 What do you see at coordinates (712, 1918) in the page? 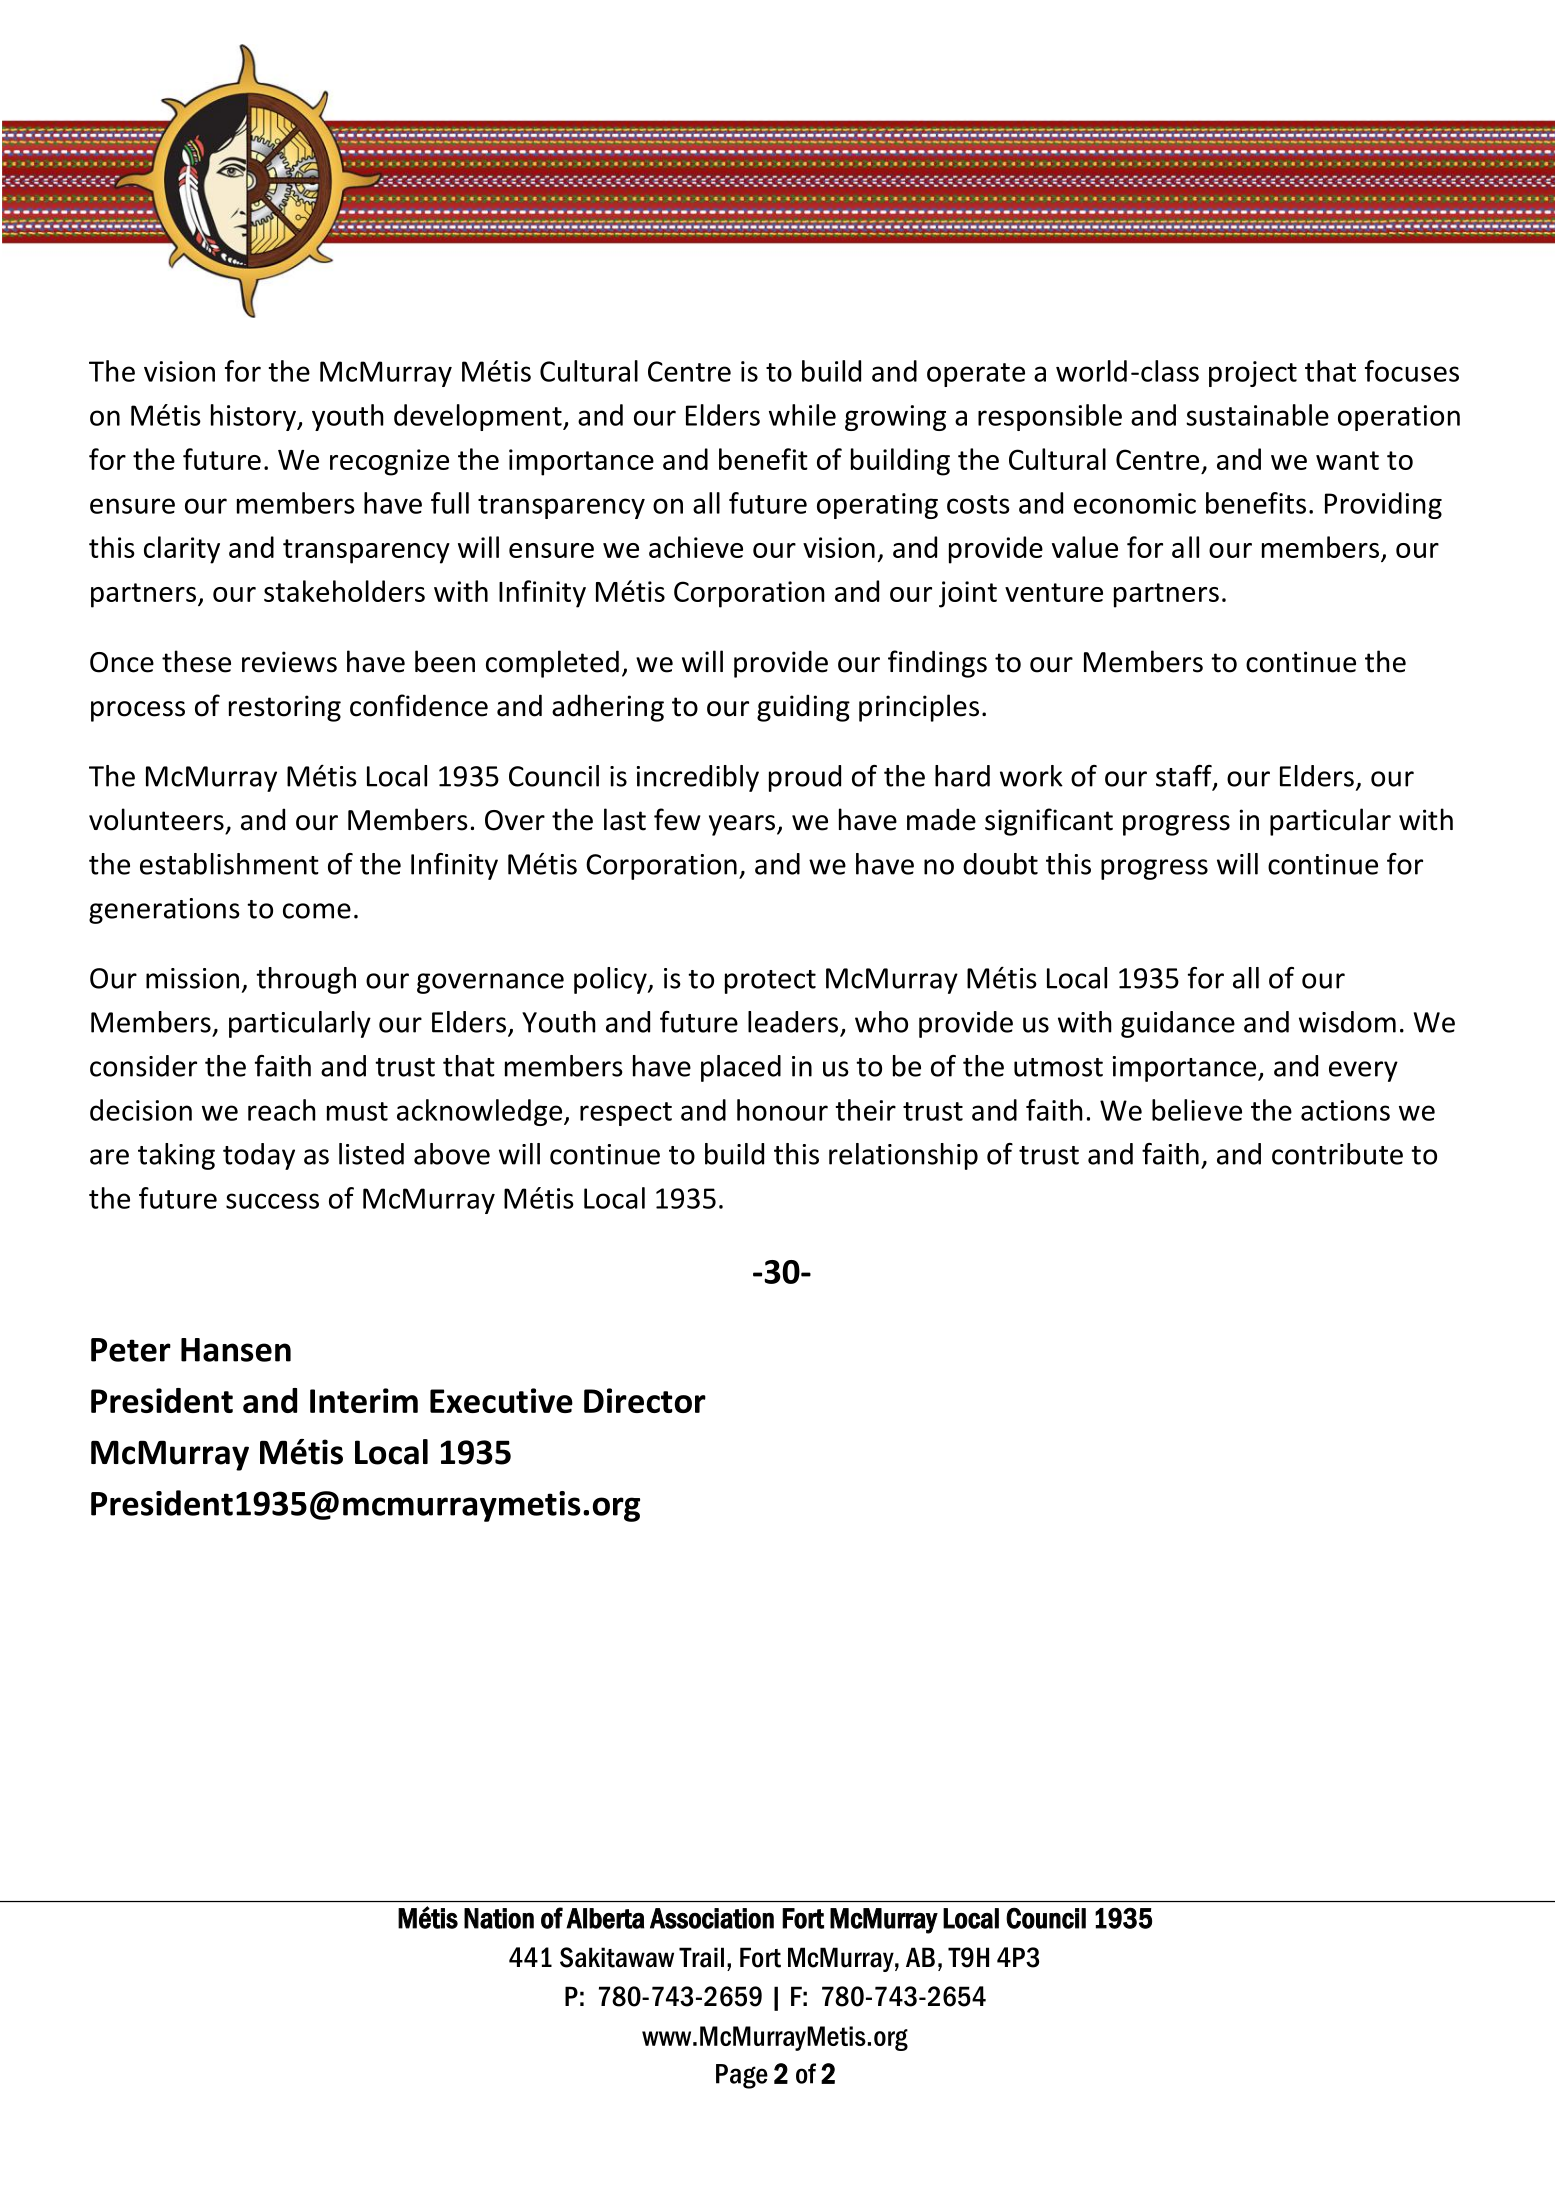
I see `Association` at bounding box center [712, 1918].
